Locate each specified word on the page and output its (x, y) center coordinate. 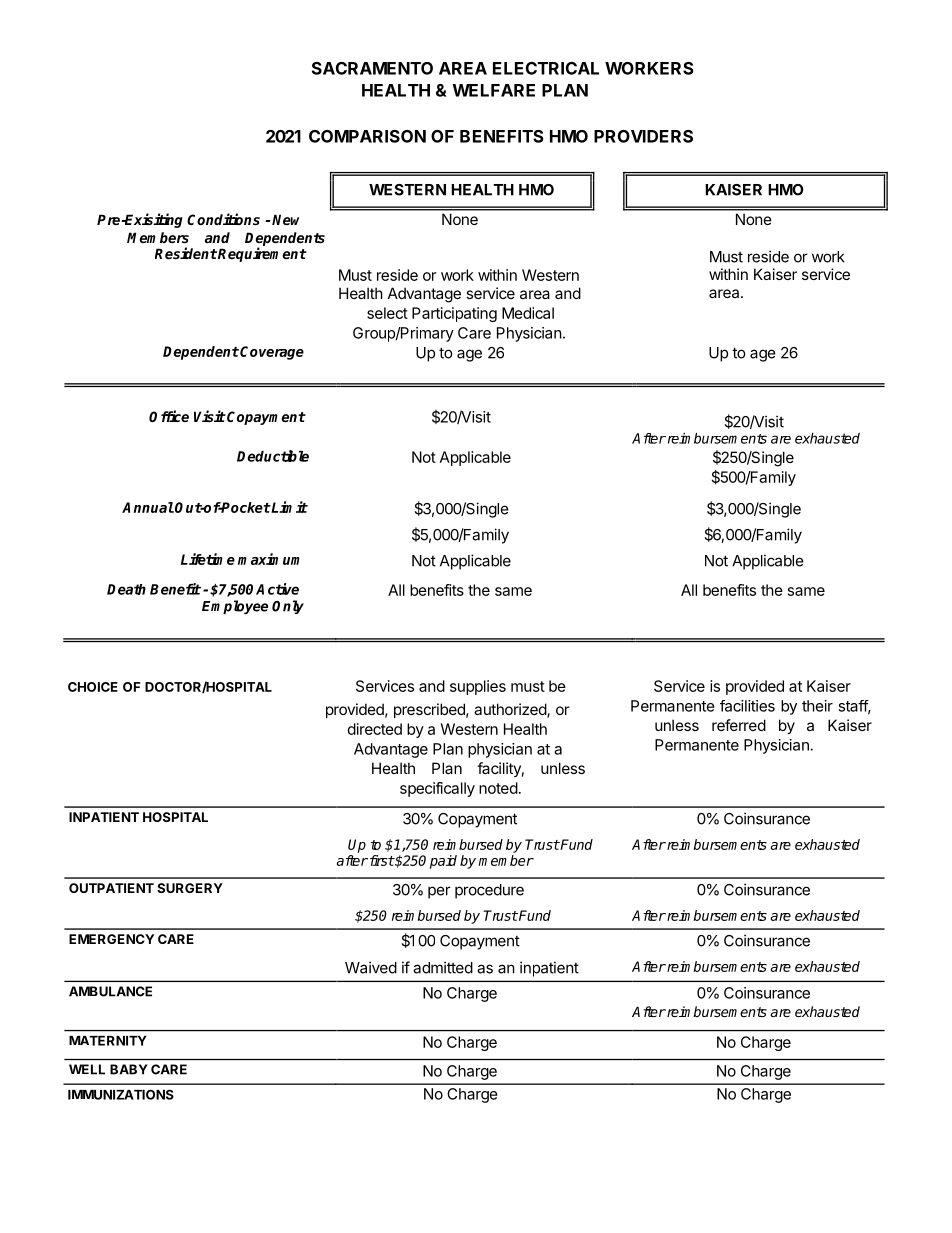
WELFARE (493, 90)
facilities (747, 706)
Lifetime (208, 559)
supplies (478, 687)
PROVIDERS (643, 136)
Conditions (223, 219)
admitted (443, 967)
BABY (129, 1069)
